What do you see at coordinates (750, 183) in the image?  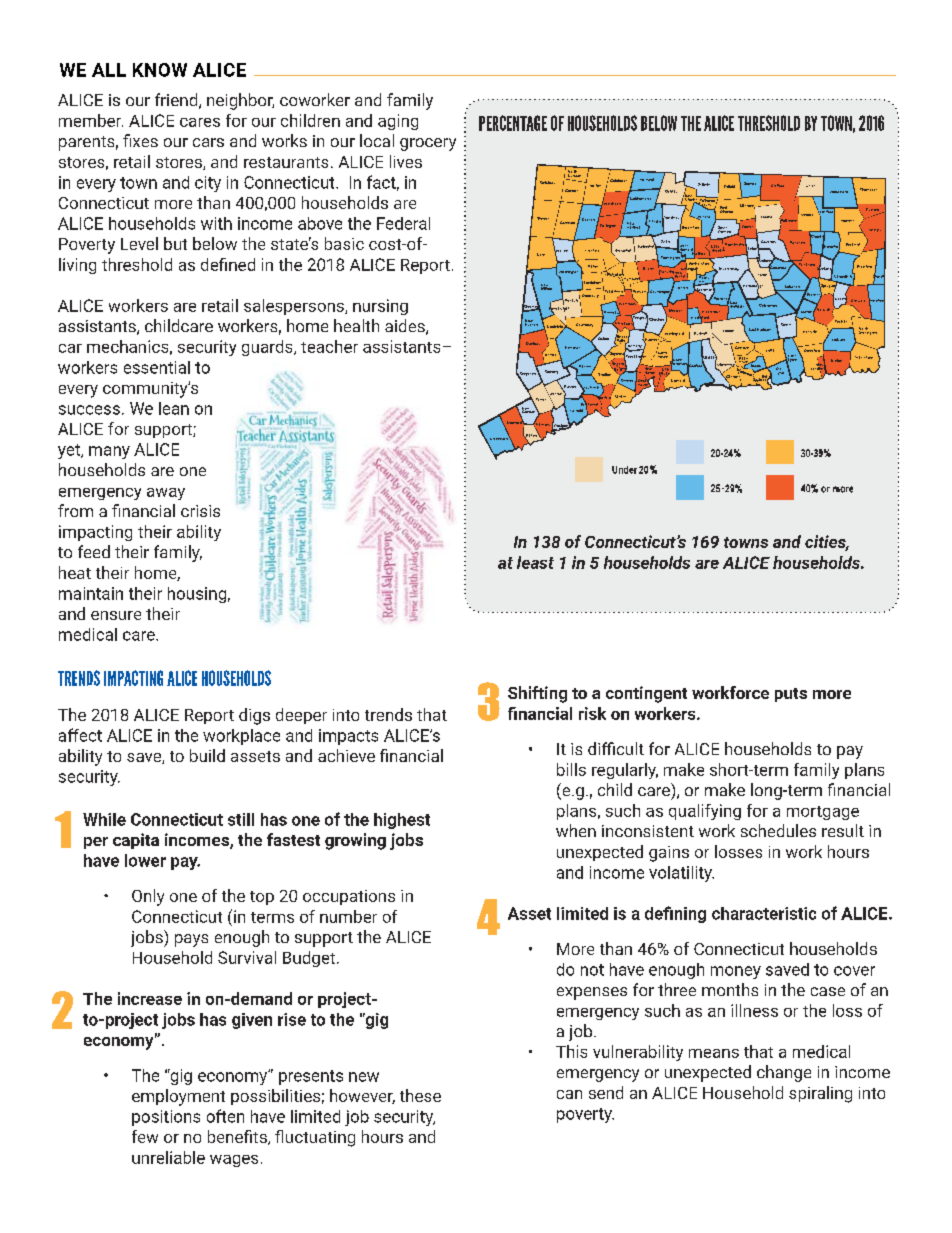 I see `Somers` at bounding box center [750, 183].
